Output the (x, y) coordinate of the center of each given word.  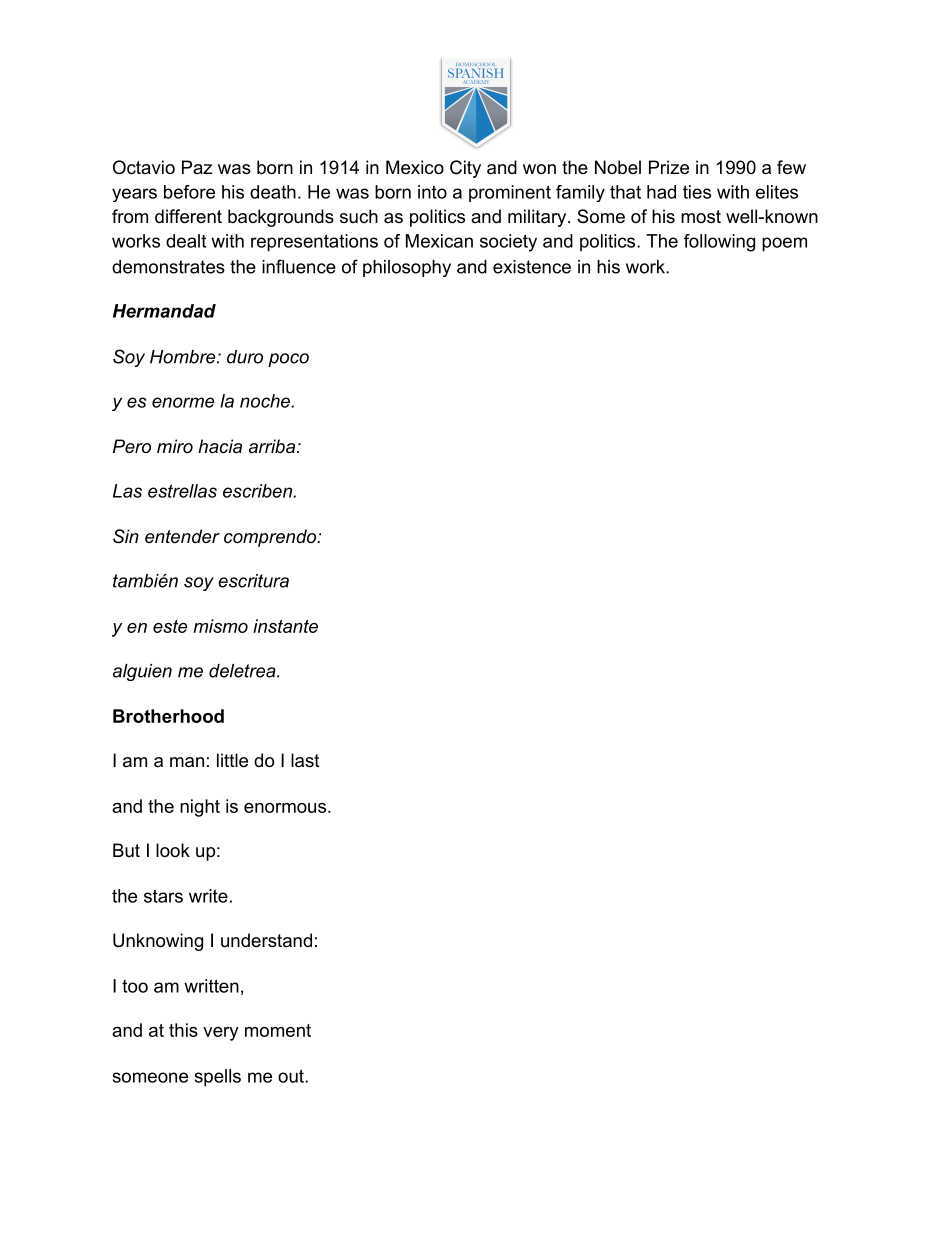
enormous (285, 808)
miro (175, 446)
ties (697, 192)
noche (266, 401)
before (189, 192)
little (232, 760)
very (221, 1034)
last (305, 760)
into (432, 192)
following (719, 243)
